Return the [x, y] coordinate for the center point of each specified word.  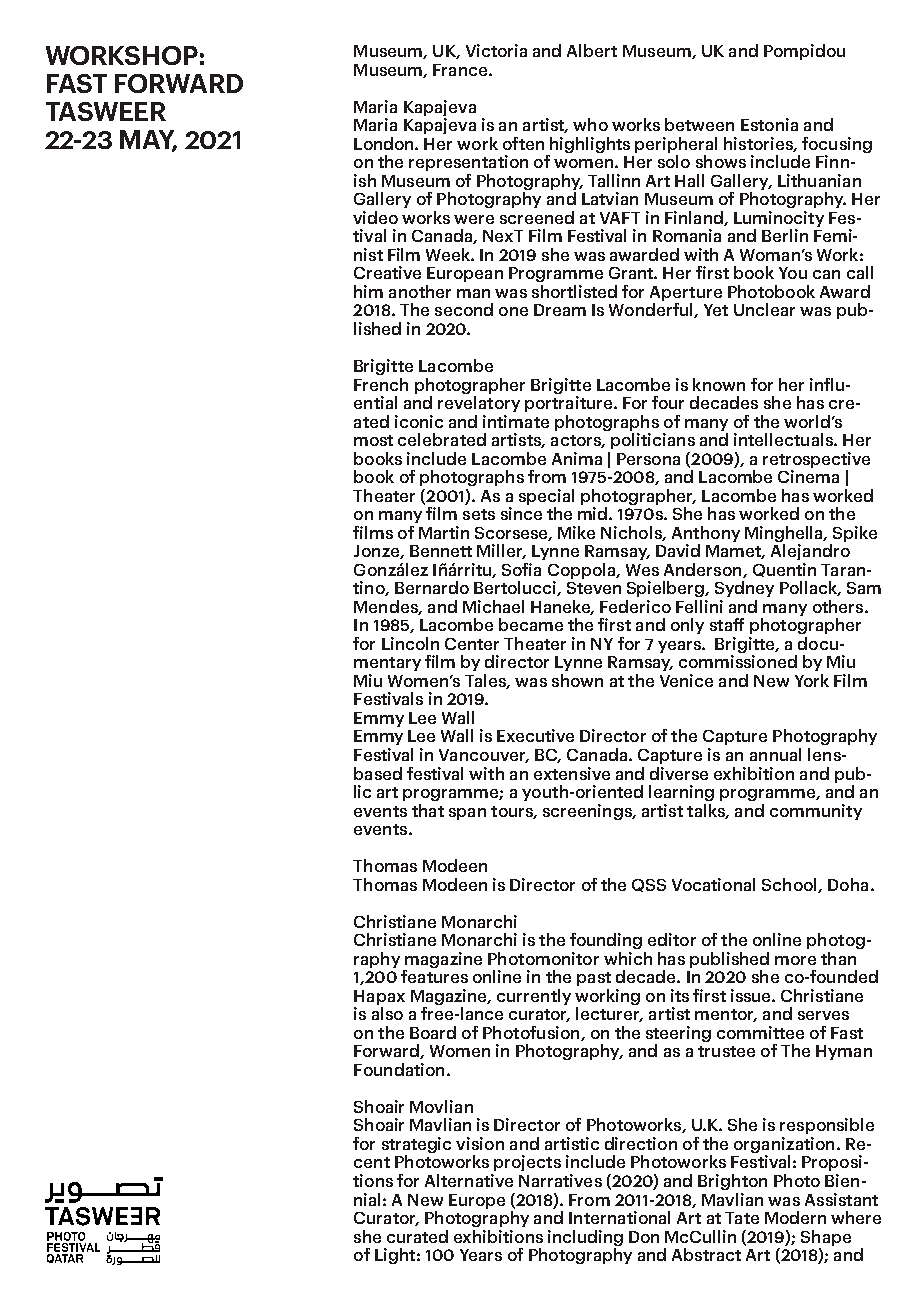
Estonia [769, 124]
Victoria [496, 50]
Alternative [469, 1180]
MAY [148, 140]
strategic [416, 1146]
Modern [795, 1217]
